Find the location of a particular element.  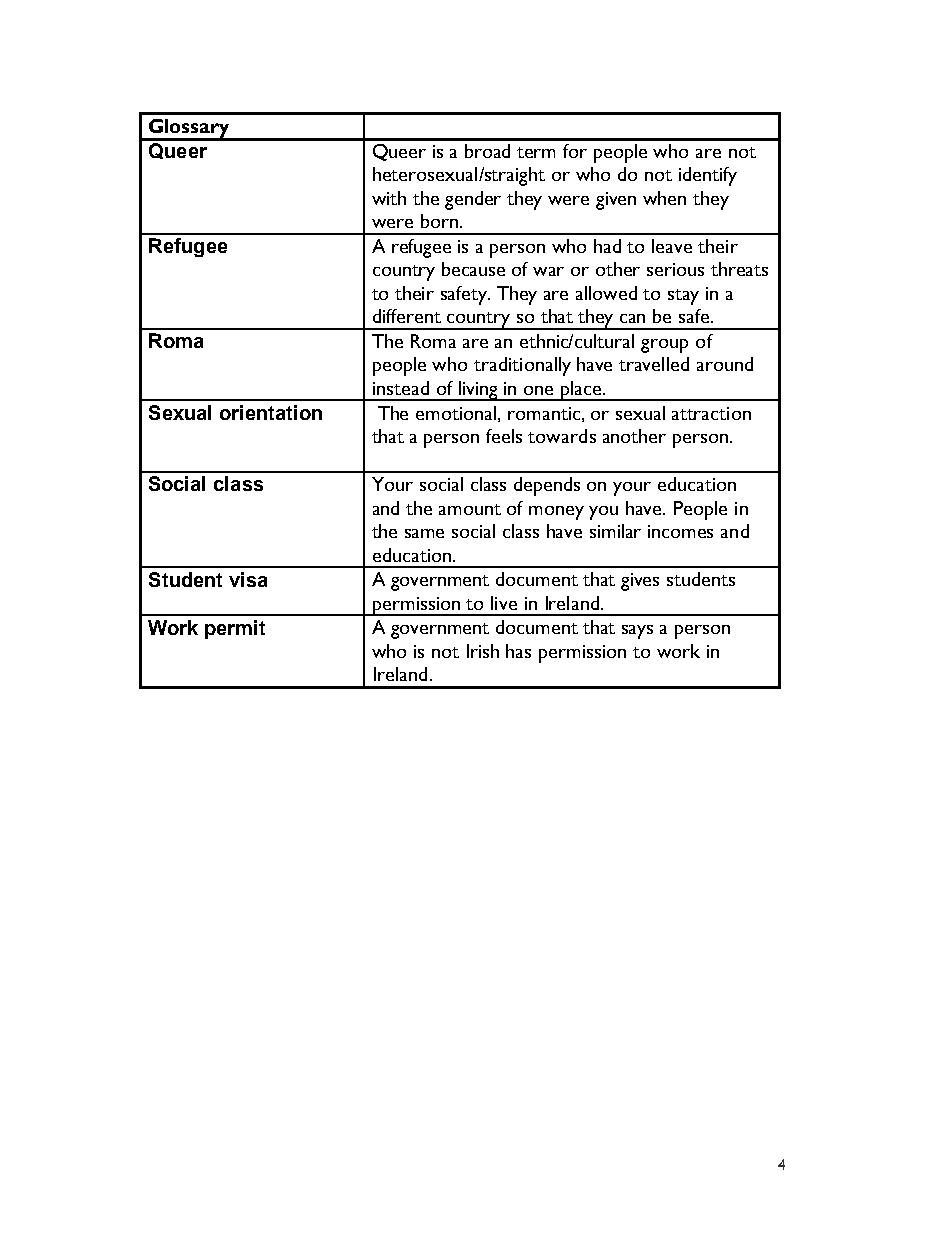

permit is located at coordinates (235, 629).
